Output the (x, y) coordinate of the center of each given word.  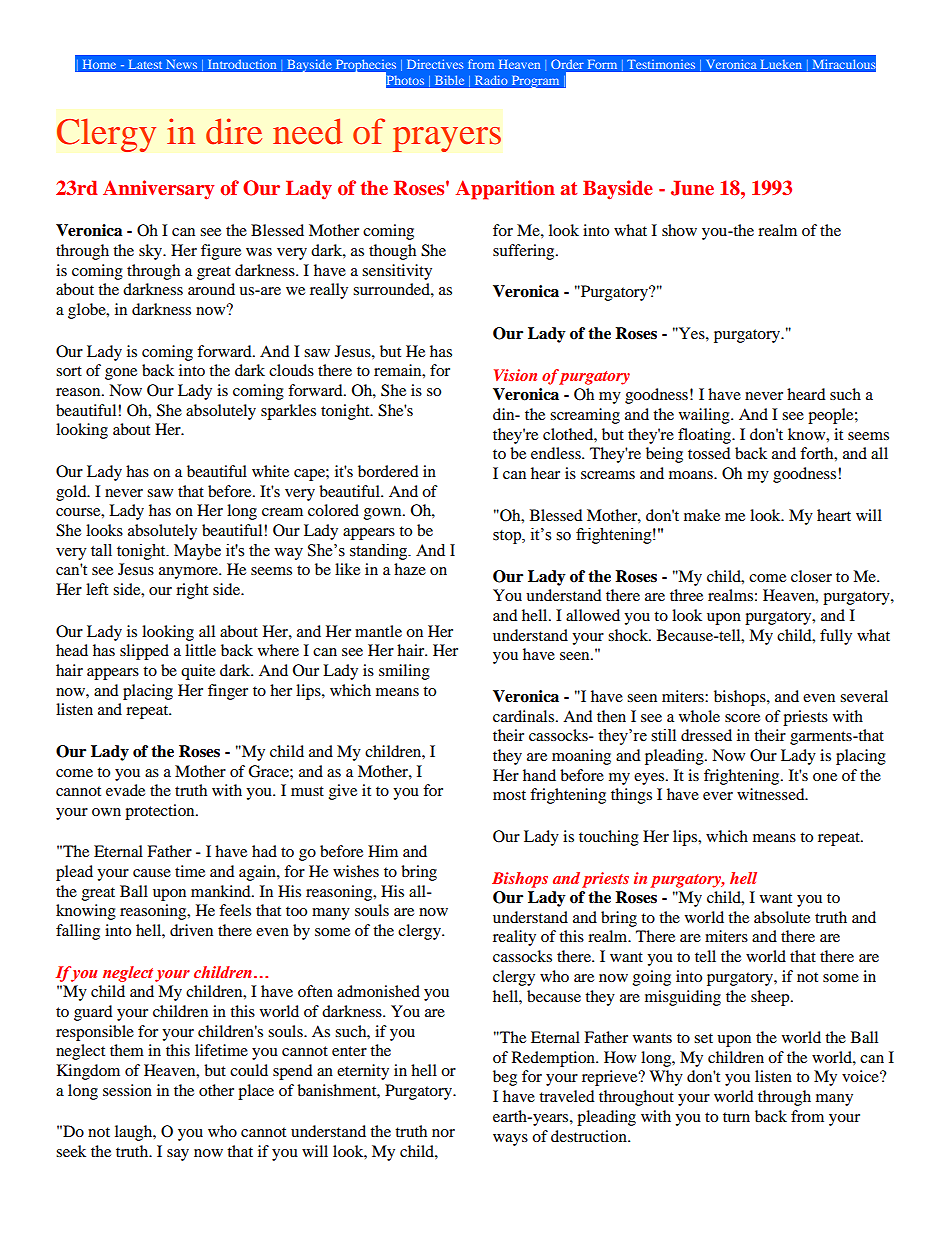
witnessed (772, 794)
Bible (449, 80)
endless (557, 453)
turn (736, 1117)
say (178, 1155)
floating (705, 436)
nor (443, 1133)
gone (121, 374)
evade (125, 790)
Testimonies (661, 64)
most (509, 795)
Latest (145, 64)
